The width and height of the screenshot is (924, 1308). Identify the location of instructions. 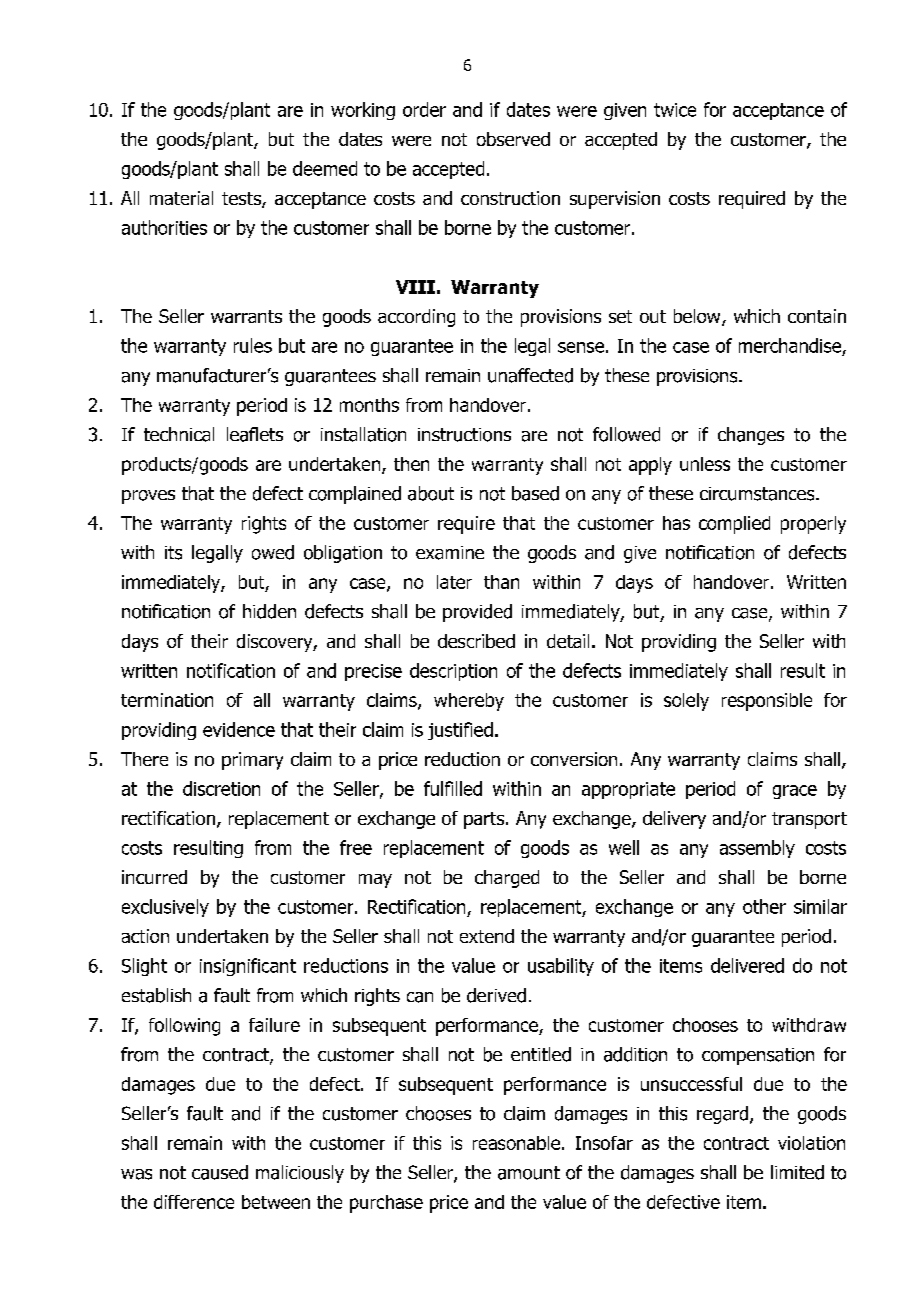
(464, 435).
